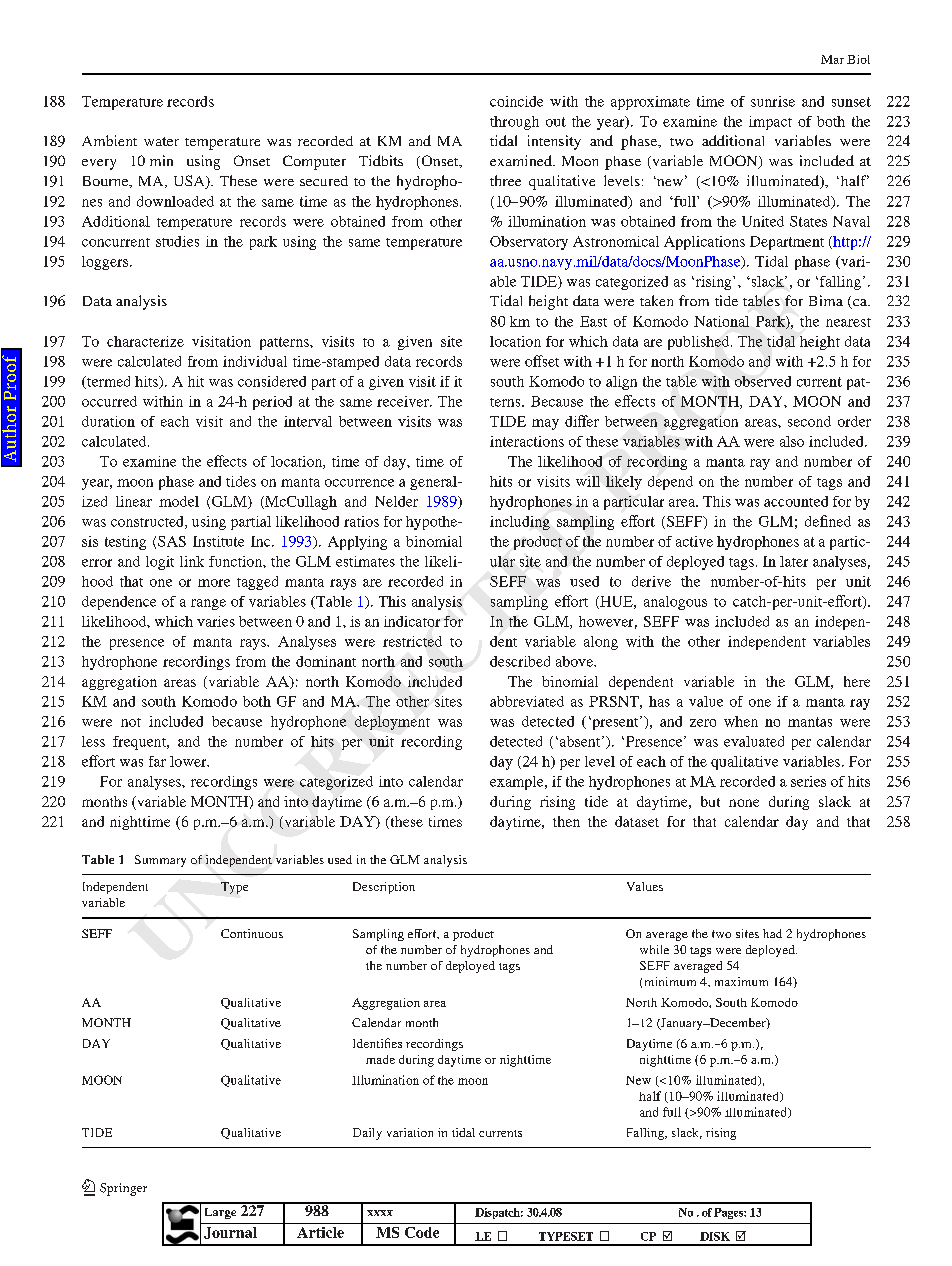  What do you see at coordinates (384, 888) in the screenshot?
I see `Description` at bounding box center [384, 888].
